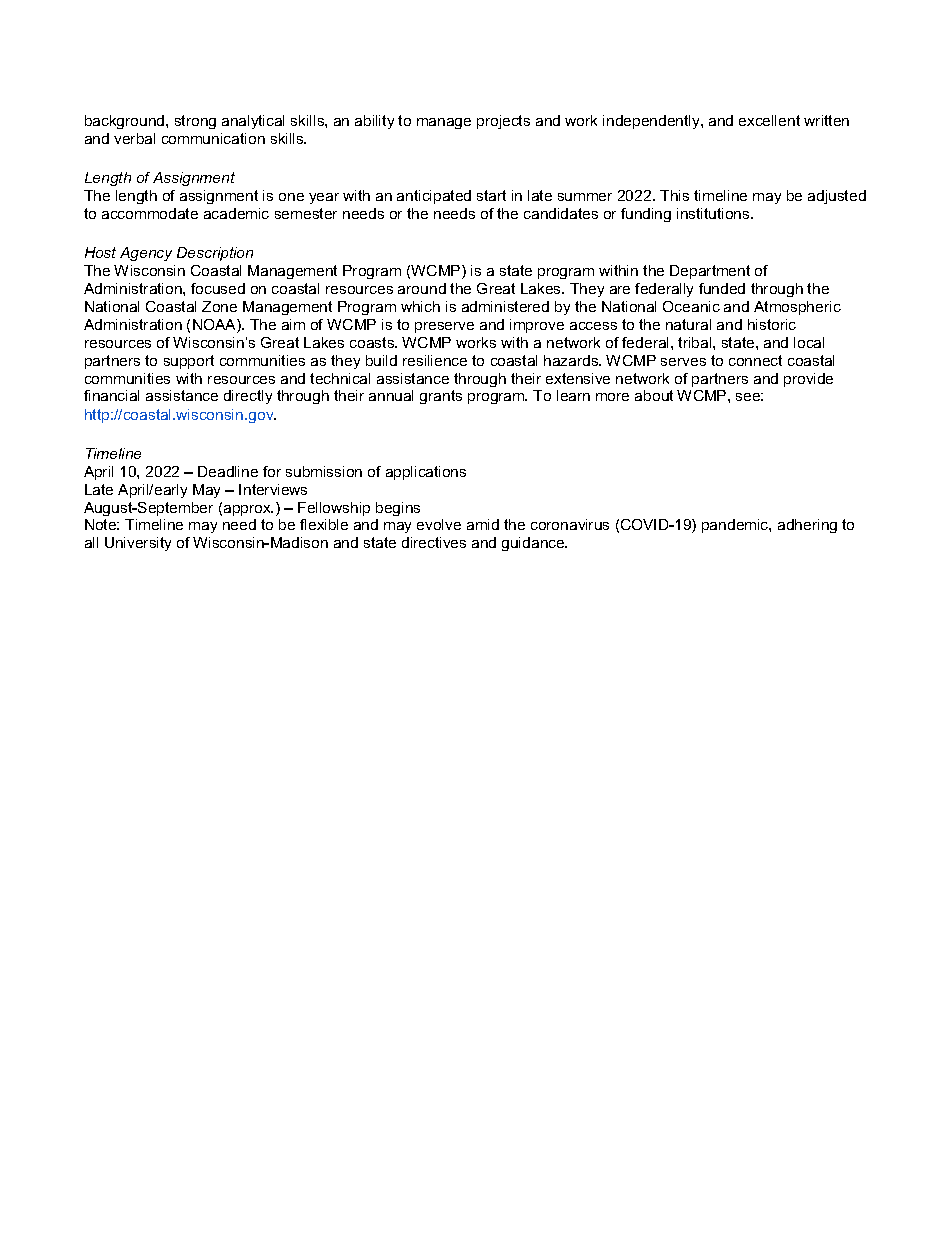  Describe the element at coordinates (444, 327) in the page. I see `preserve` at that location.
